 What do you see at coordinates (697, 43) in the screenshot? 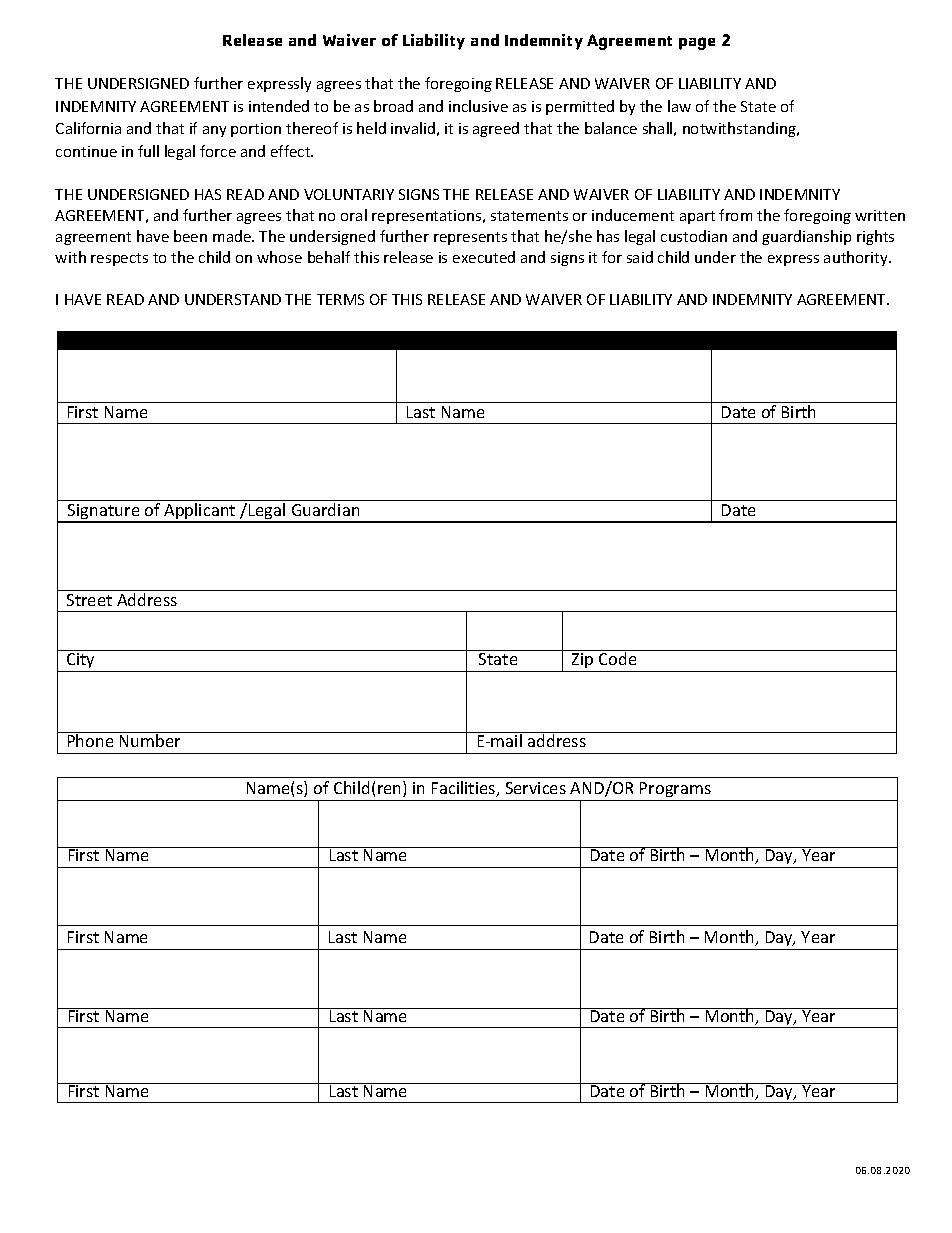
I see `page` at bounding box center [697, 43].
